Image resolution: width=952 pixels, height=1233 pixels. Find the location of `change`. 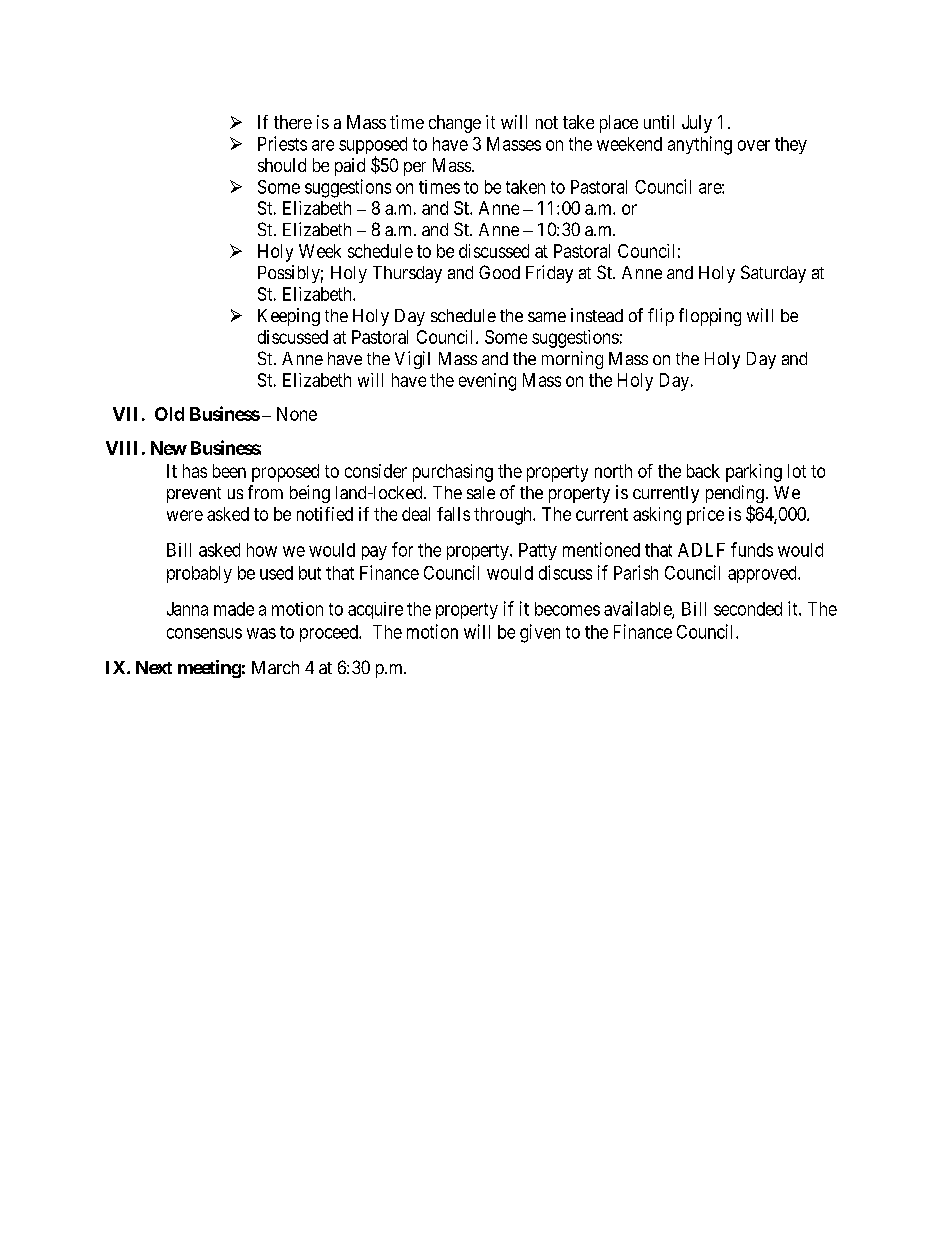

change is located at coordinates (455, 124).
